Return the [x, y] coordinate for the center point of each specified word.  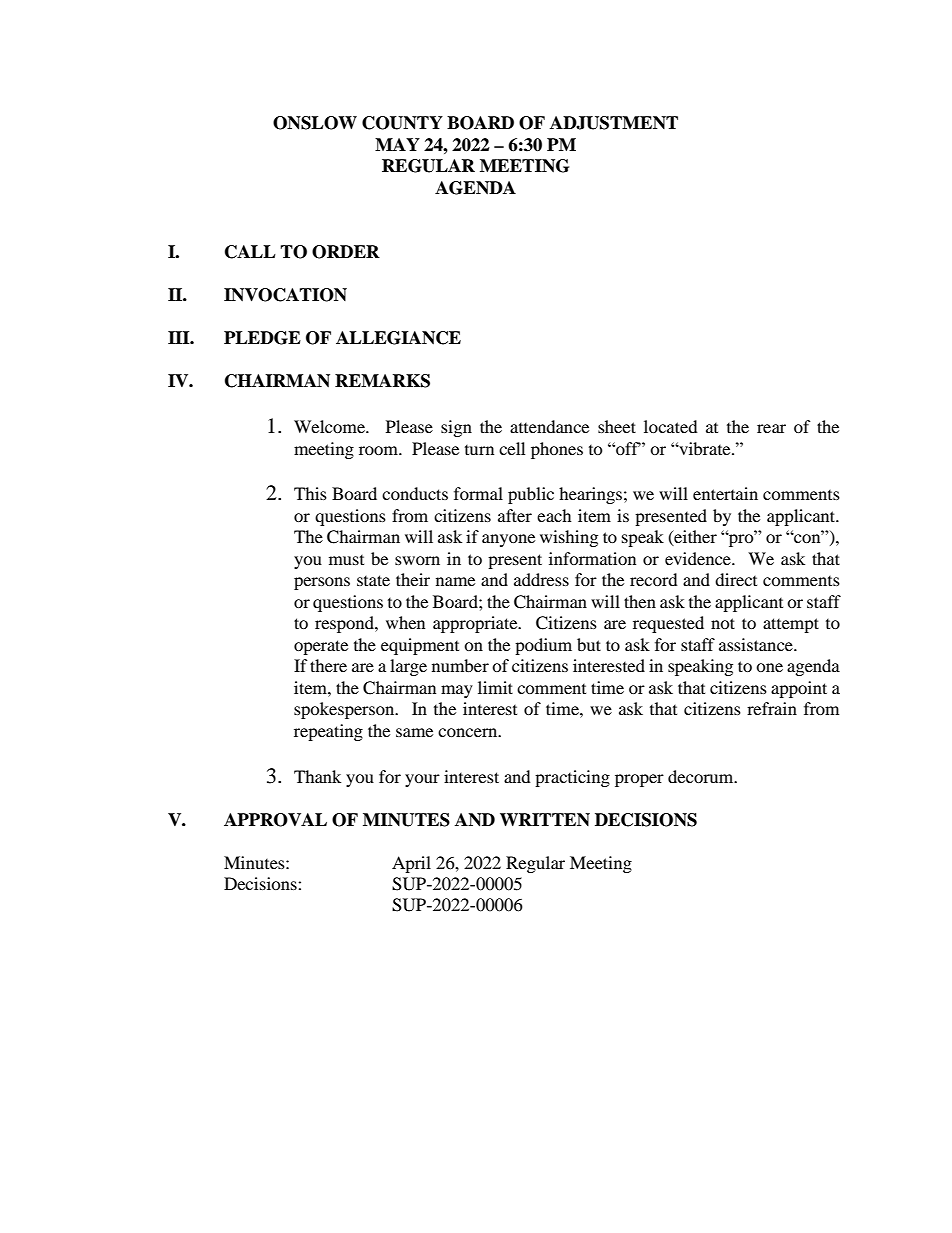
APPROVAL [275, 820]
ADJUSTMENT [614, 123]
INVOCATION [285, 295]
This [310, 493]
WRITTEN [545, 819]
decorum [702, 776]
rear [771, 428]
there [328, 665]
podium [543, 646]
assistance [757, 644]
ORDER [346, 252]
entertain [725, 493]
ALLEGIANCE [398, 338]
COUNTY [402, 123]
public [531, 495]
